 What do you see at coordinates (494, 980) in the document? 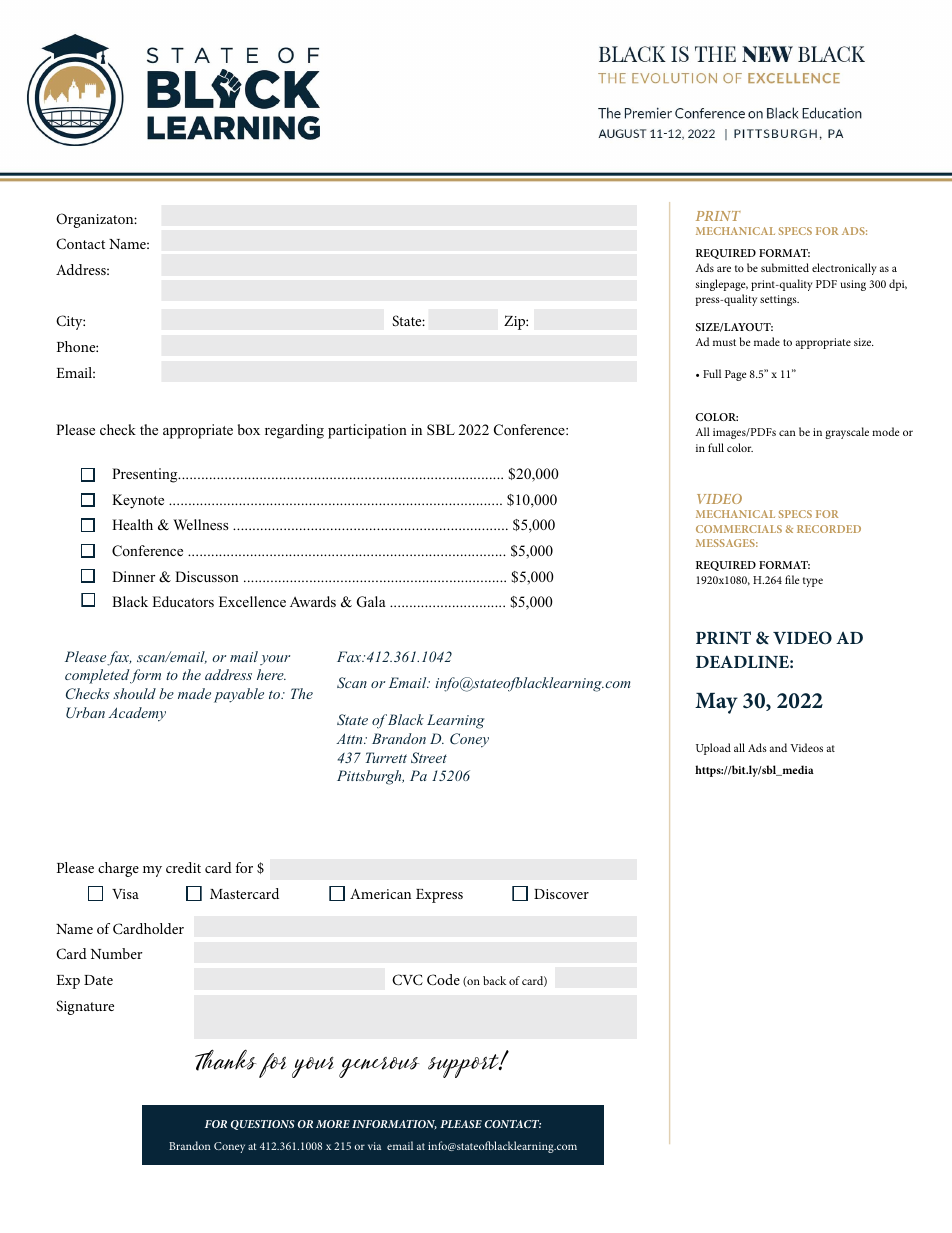
I see `back` at bounding box center [494, 980].
